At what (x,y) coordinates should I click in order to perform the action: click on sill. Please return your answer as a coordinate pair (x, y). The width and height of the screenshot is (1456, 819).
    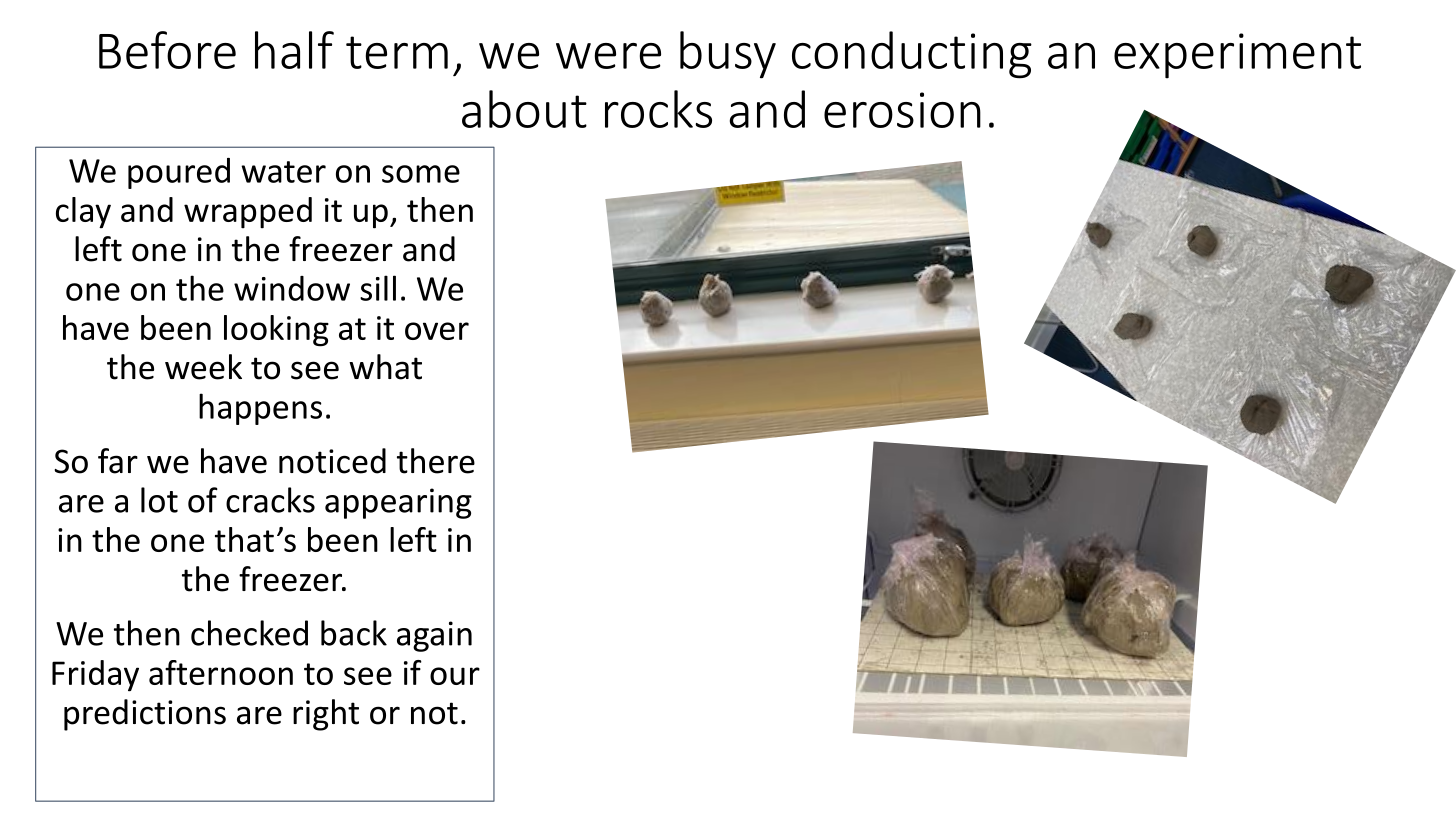
    Looking at the image, I should click on (378, 288).
